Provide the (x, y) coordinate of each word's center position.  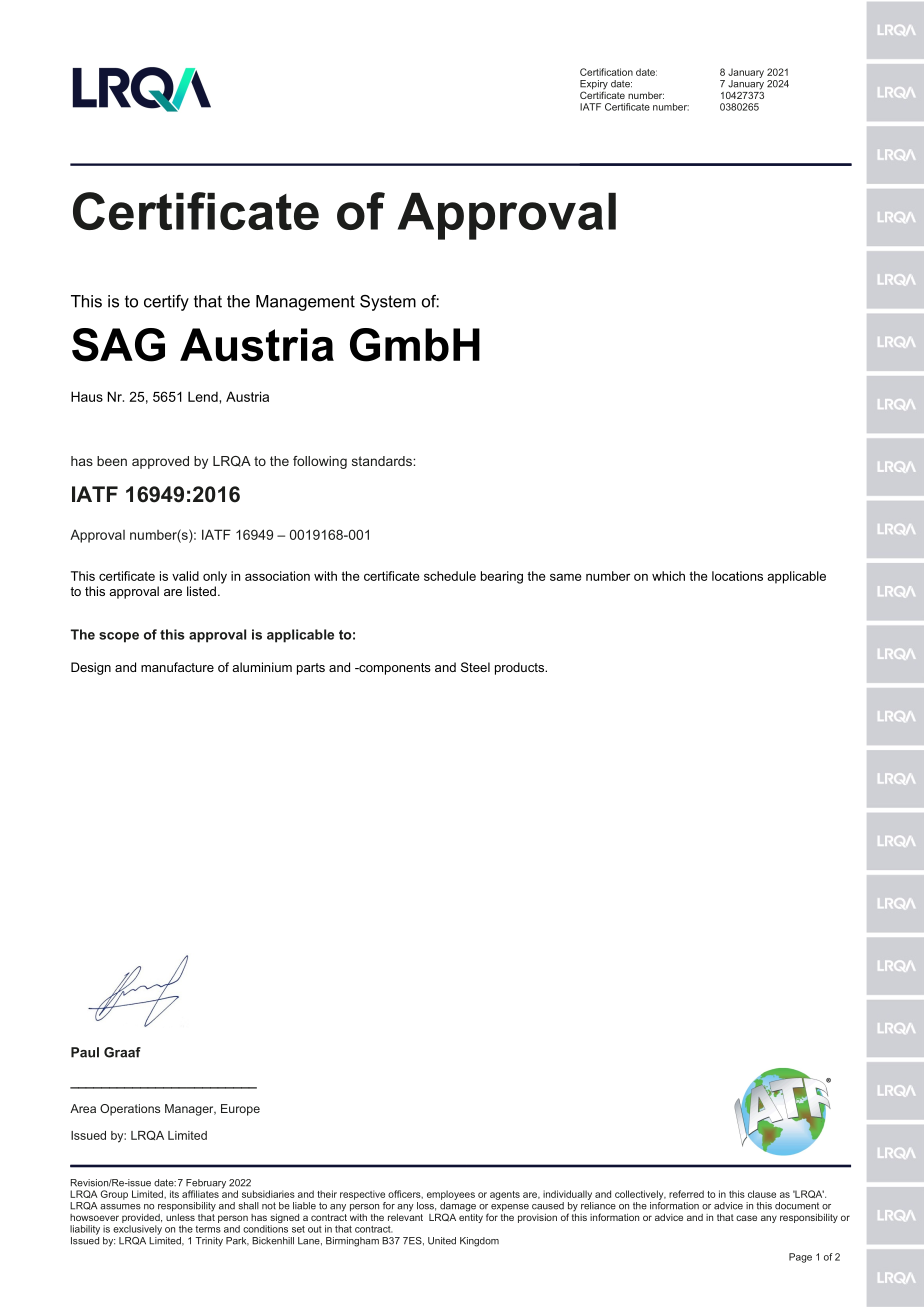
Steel (475, 667)
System (388, 303)
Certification (606, 72)
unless (180, 1217)
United (442, 1241)
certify (166, 303)
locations (737, 576)
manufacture (177, 667)
